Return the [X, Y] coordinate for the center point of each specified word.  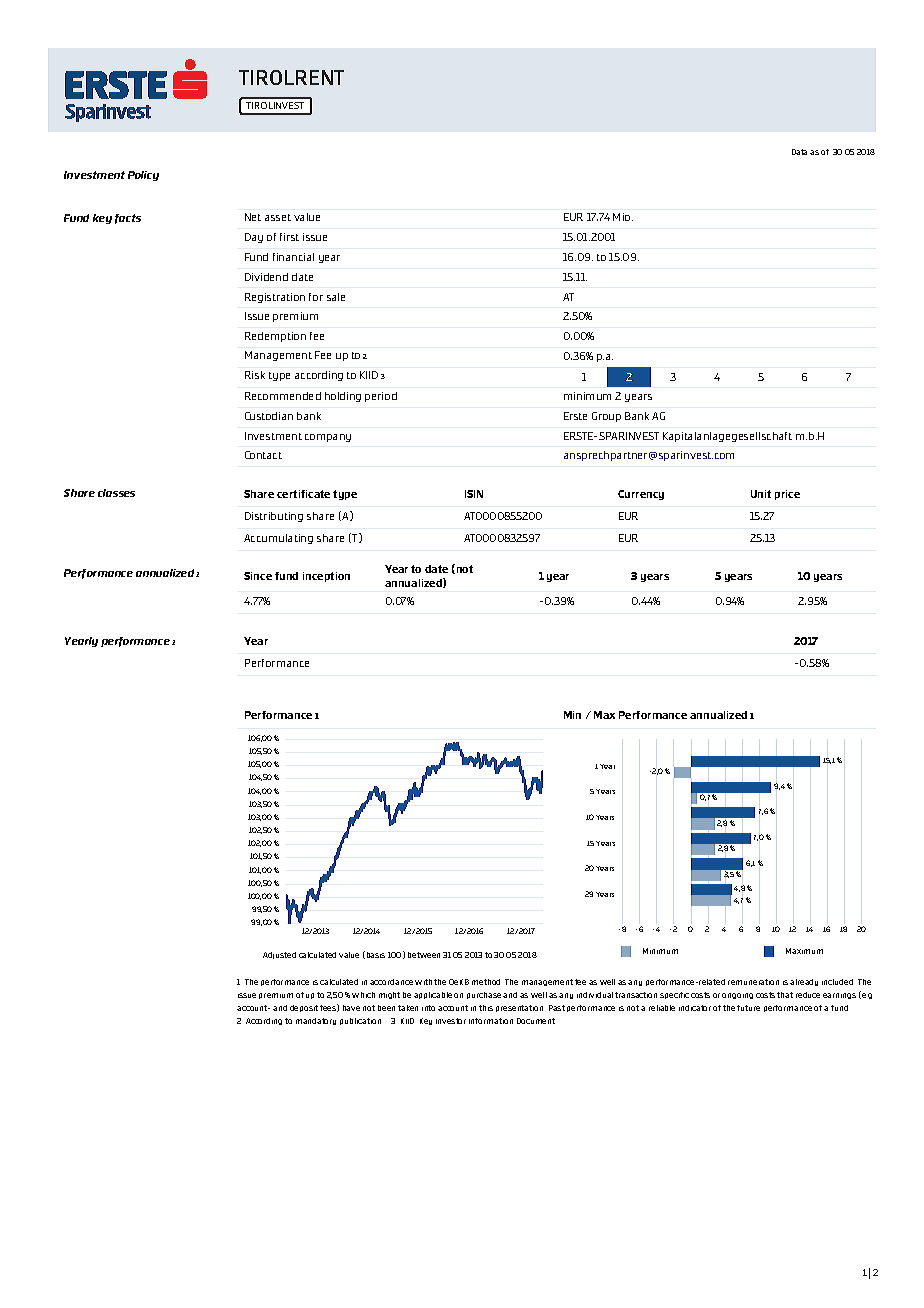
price [787, 495]
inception [326, 577]
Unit [761, 494]
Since [258, 576]
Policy [143, 176]
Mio [623, 217]
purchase [484, 995]
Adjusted [279, 955]
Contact [263, 455]
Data [799, 152]
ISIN [474, 494]
